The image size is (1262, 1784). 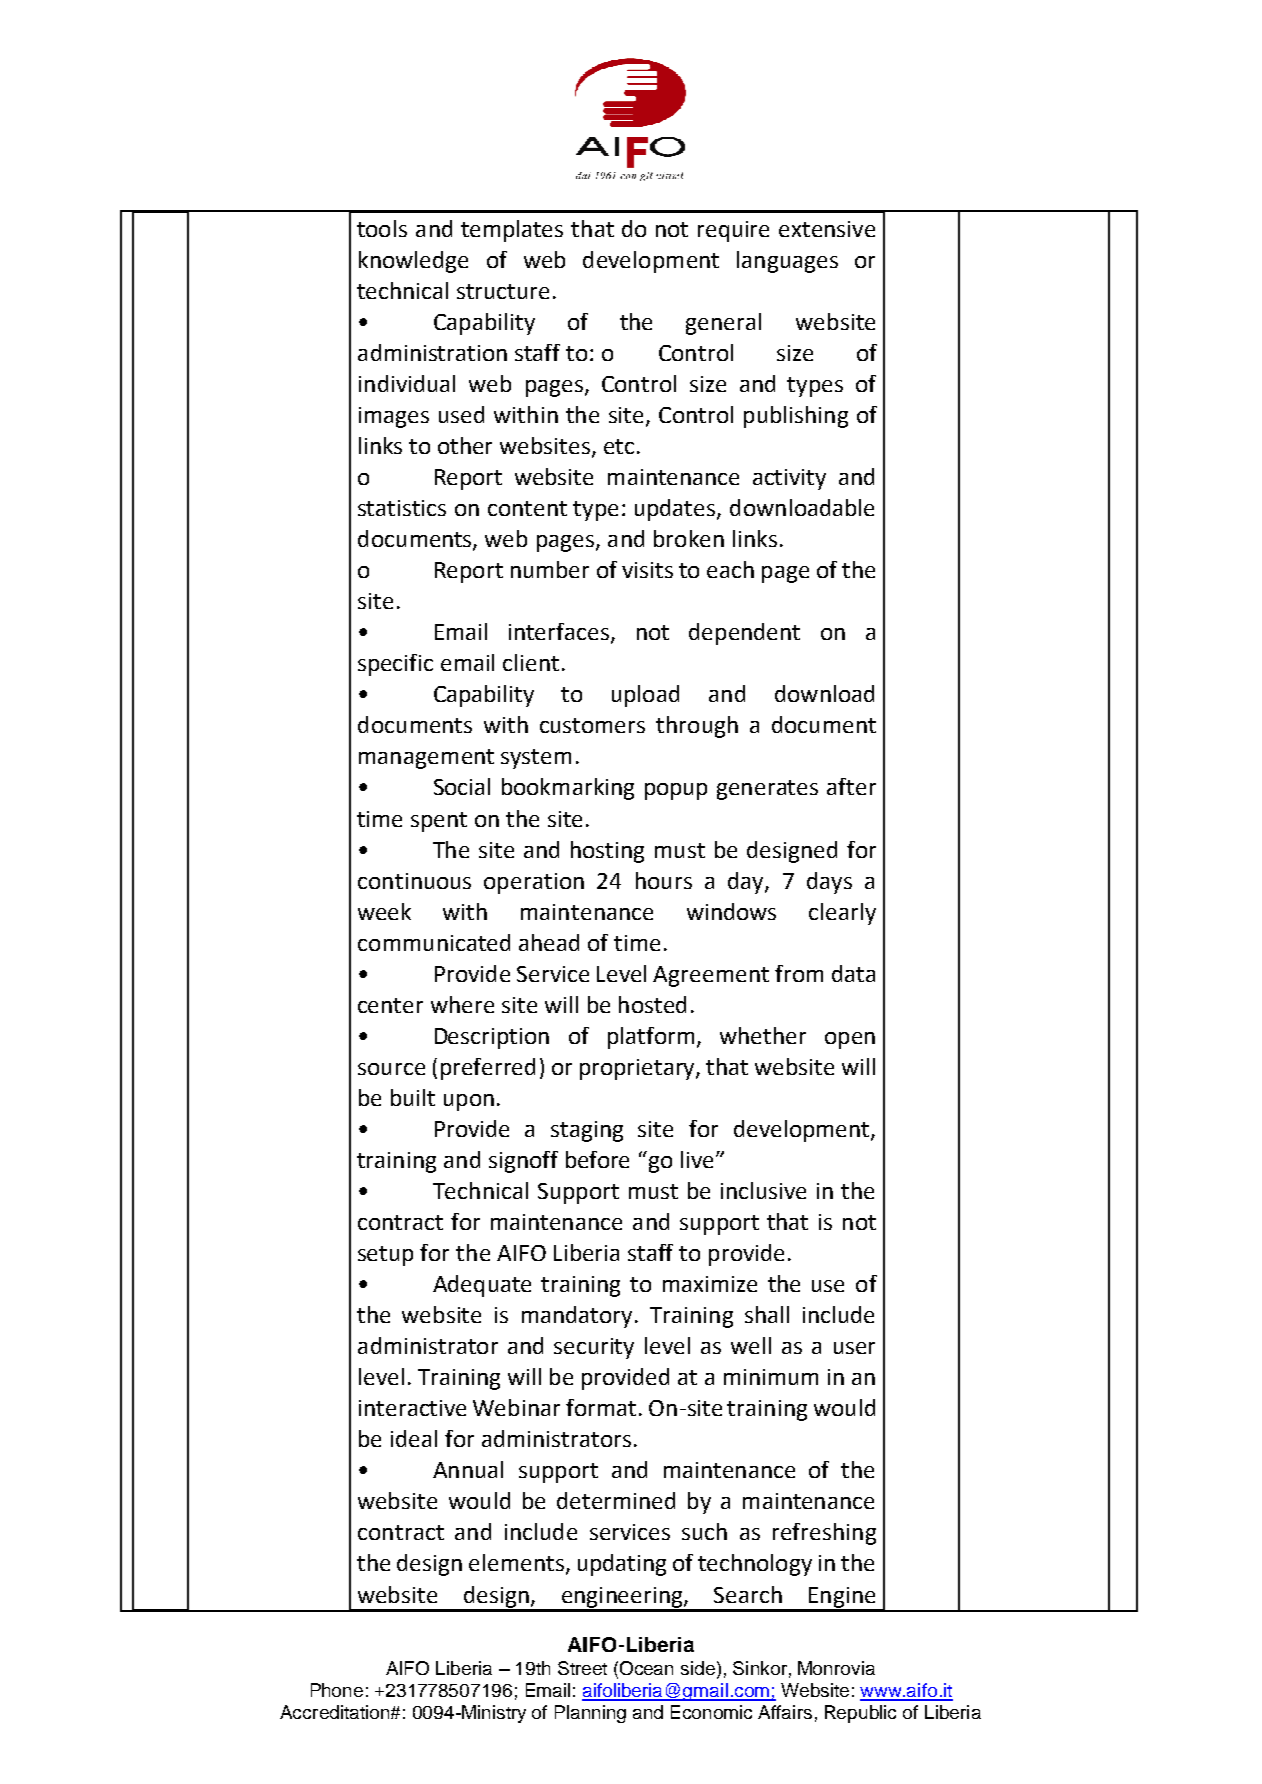 What do you see at coordinates (799, 973) in the screenshot?
I see `from` at bounding box center [799, 973].
